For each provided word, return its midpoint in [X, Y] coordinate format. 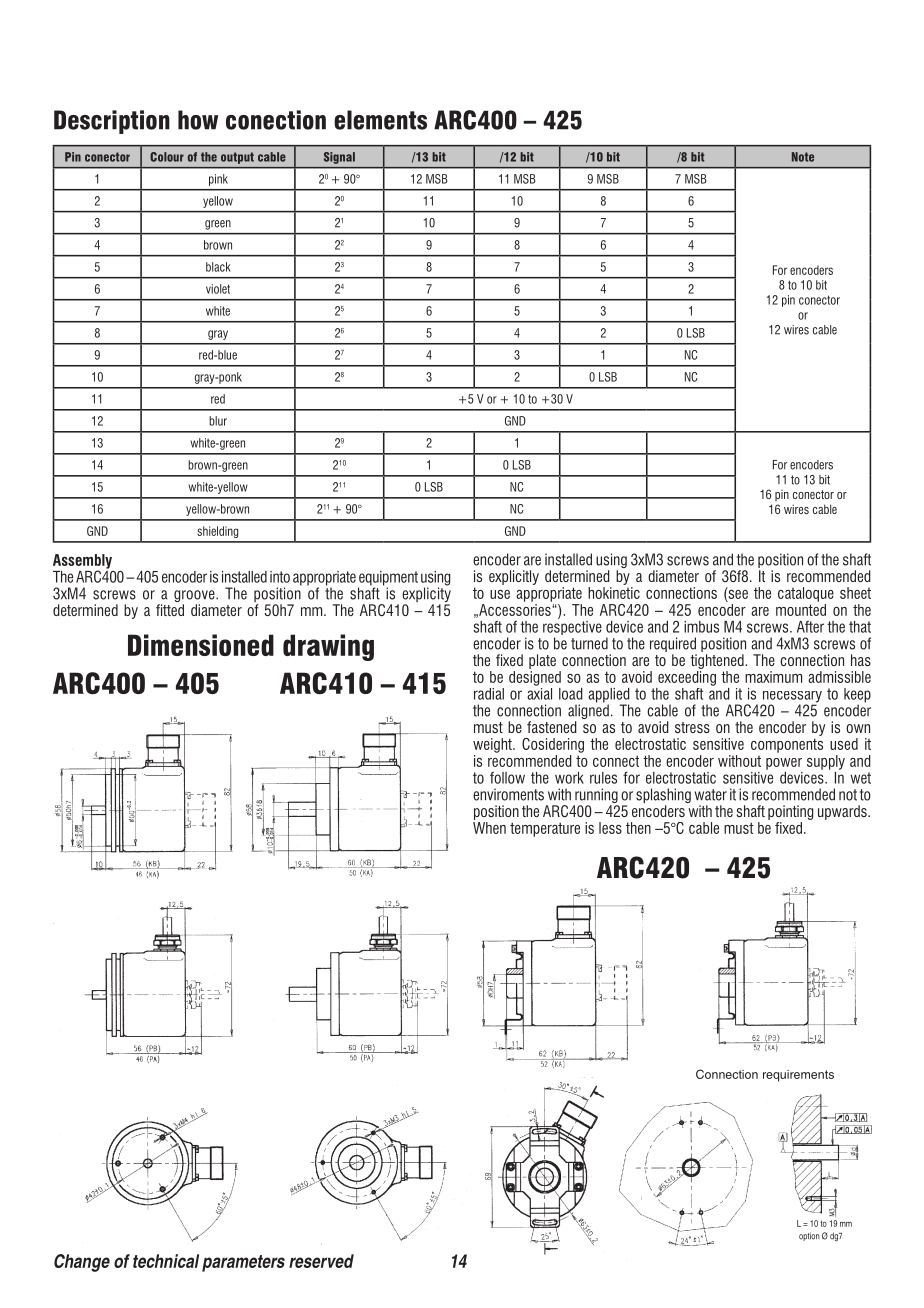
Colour [167, 157]
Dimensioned [201, 645]
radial [489, 694]
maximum [773, 677]
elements [380, 120]
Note [803, 157]
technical [166, 1261]
